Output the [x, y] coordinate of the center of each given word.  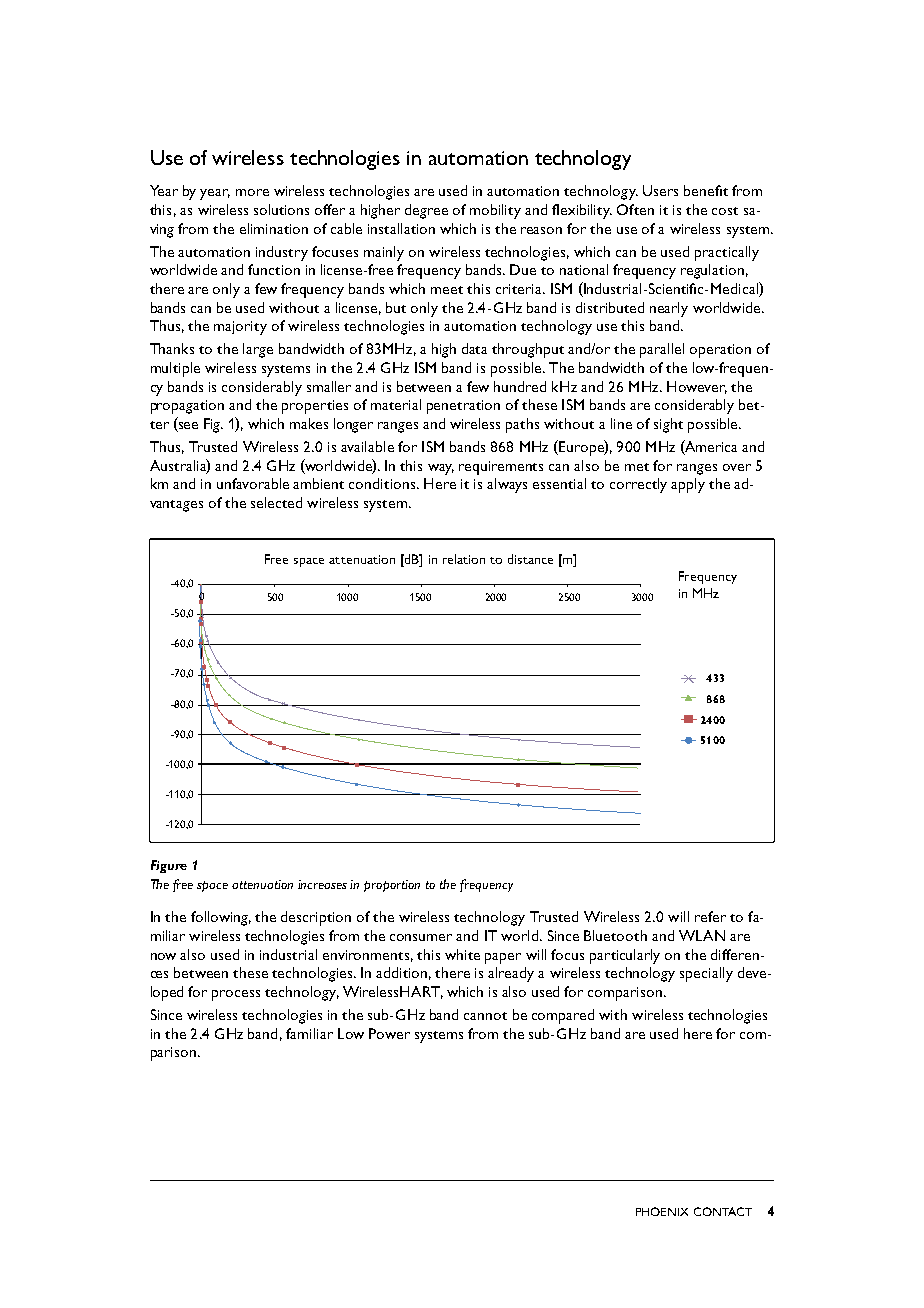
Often [635, 209]
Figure [169, 866]
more [252, 192]
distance [530, 559]
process [236, 995]
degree [426, 211]
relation [464, 559]
